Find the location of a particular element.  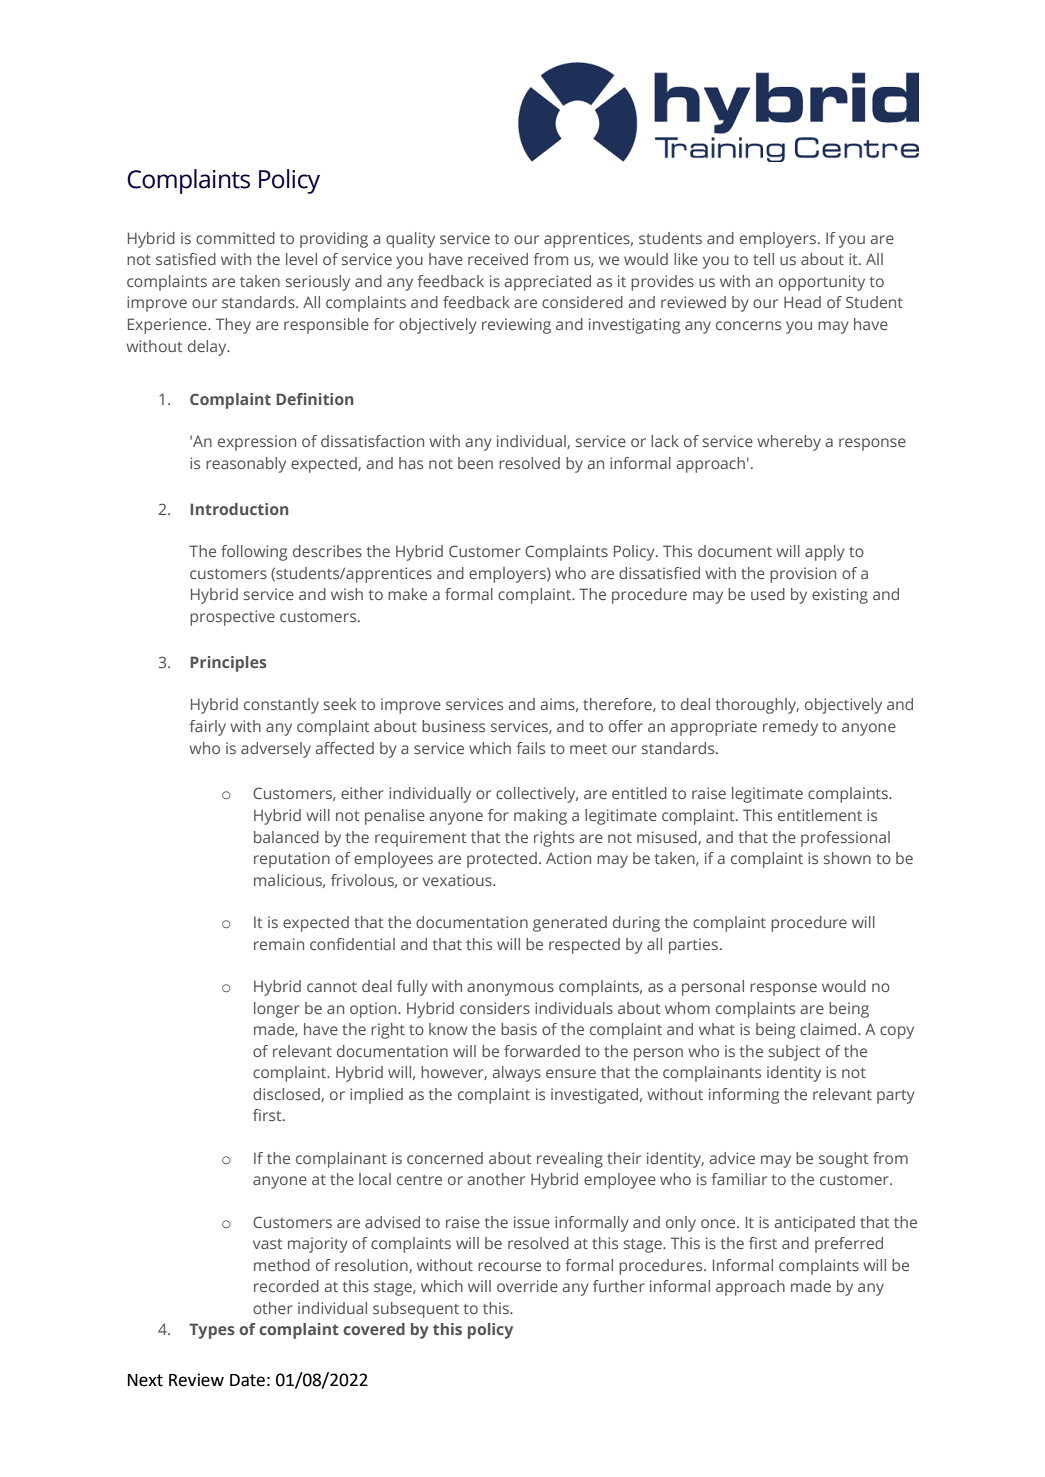

Types is located at coordinates (212, 1331).
